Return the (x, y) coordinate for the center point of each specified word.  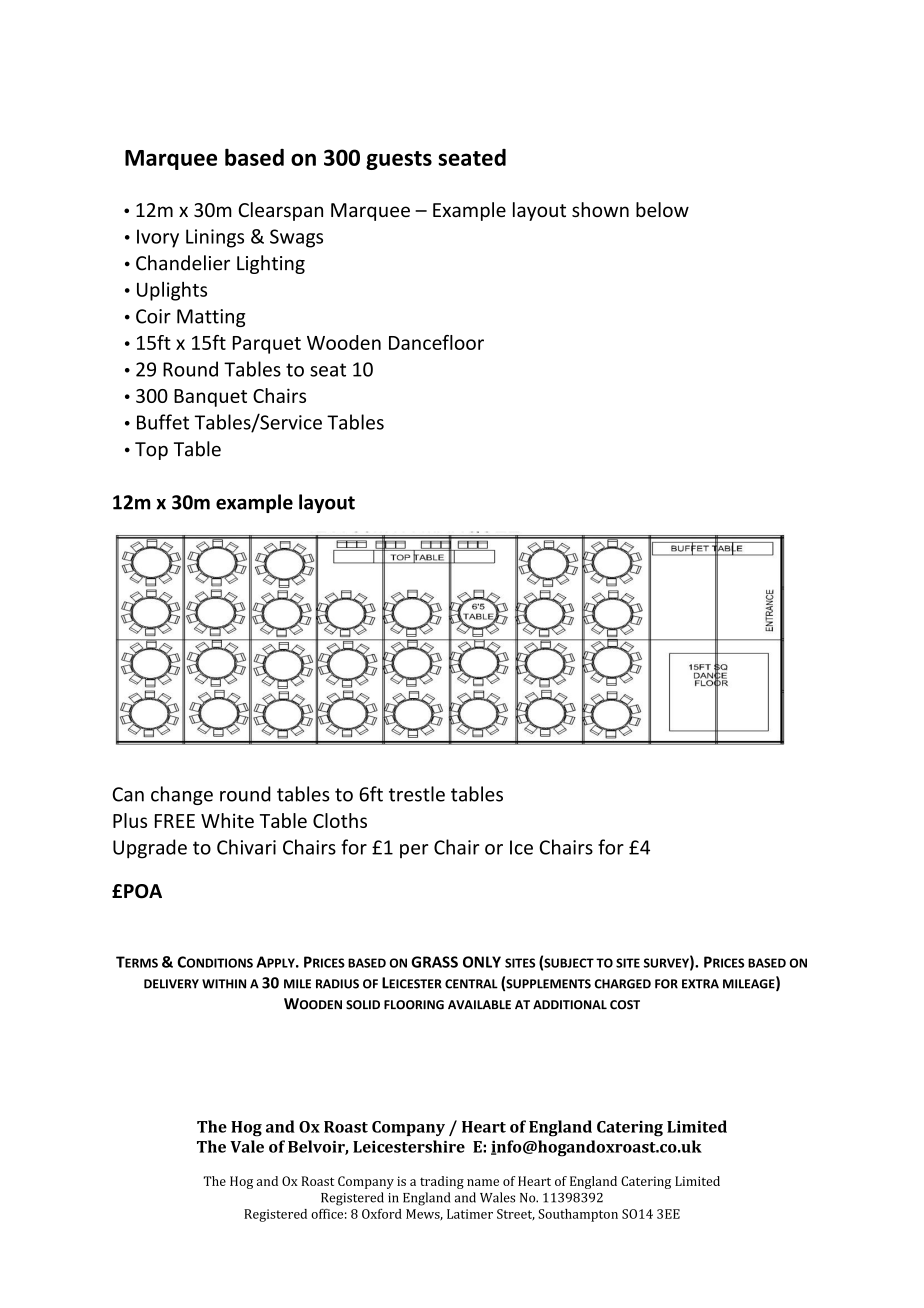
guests (399, 160)
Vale (247, 1146)
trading (442, 1182)
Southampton (578, 1215)
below (662, 209)
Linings (215, 238)
